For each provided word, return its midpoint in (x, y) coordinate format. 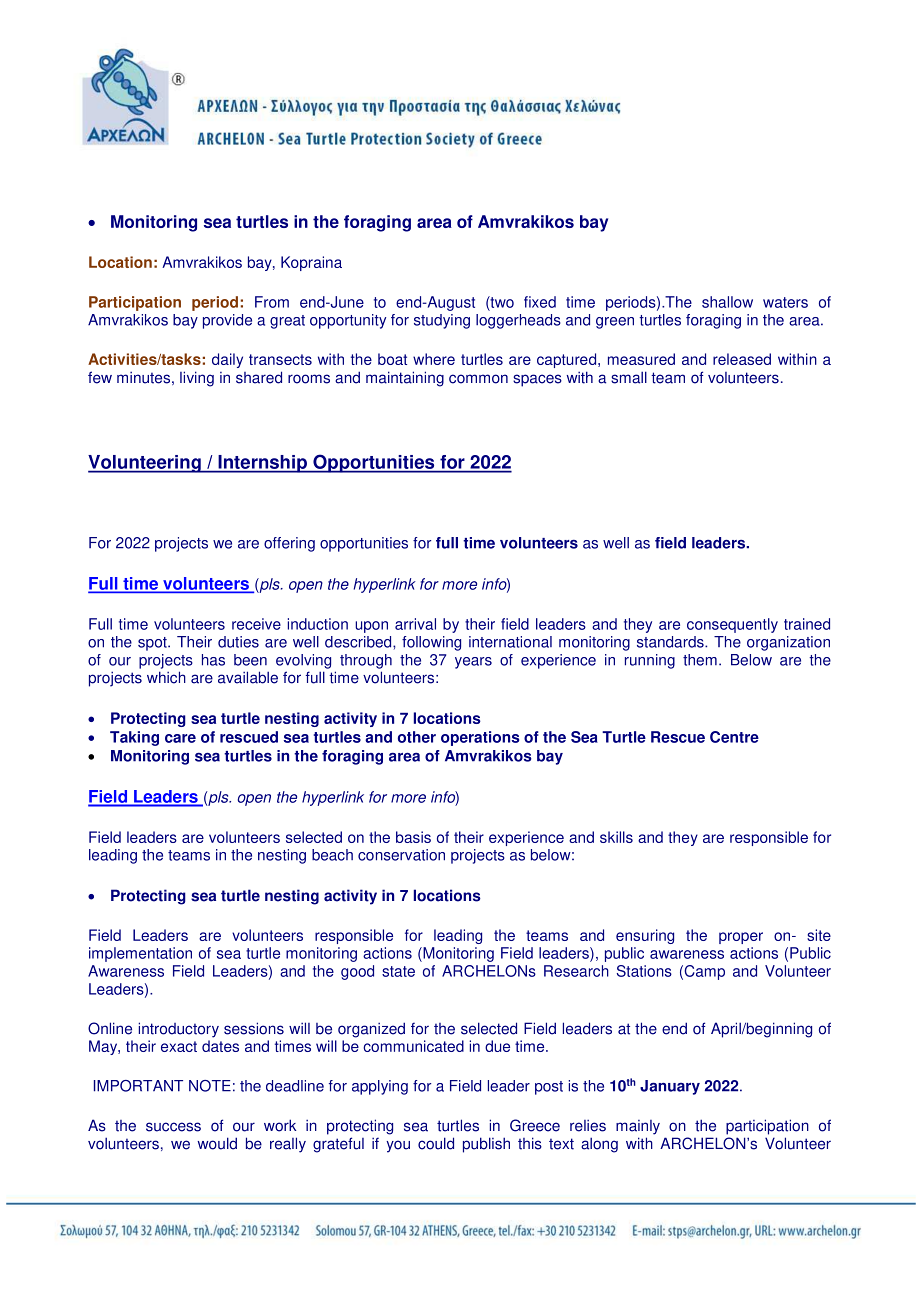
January (670, 1087)
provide (227, 321)
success (173, 1127)
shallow (727, 302)
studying (442, 321)
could (436, 1143)
